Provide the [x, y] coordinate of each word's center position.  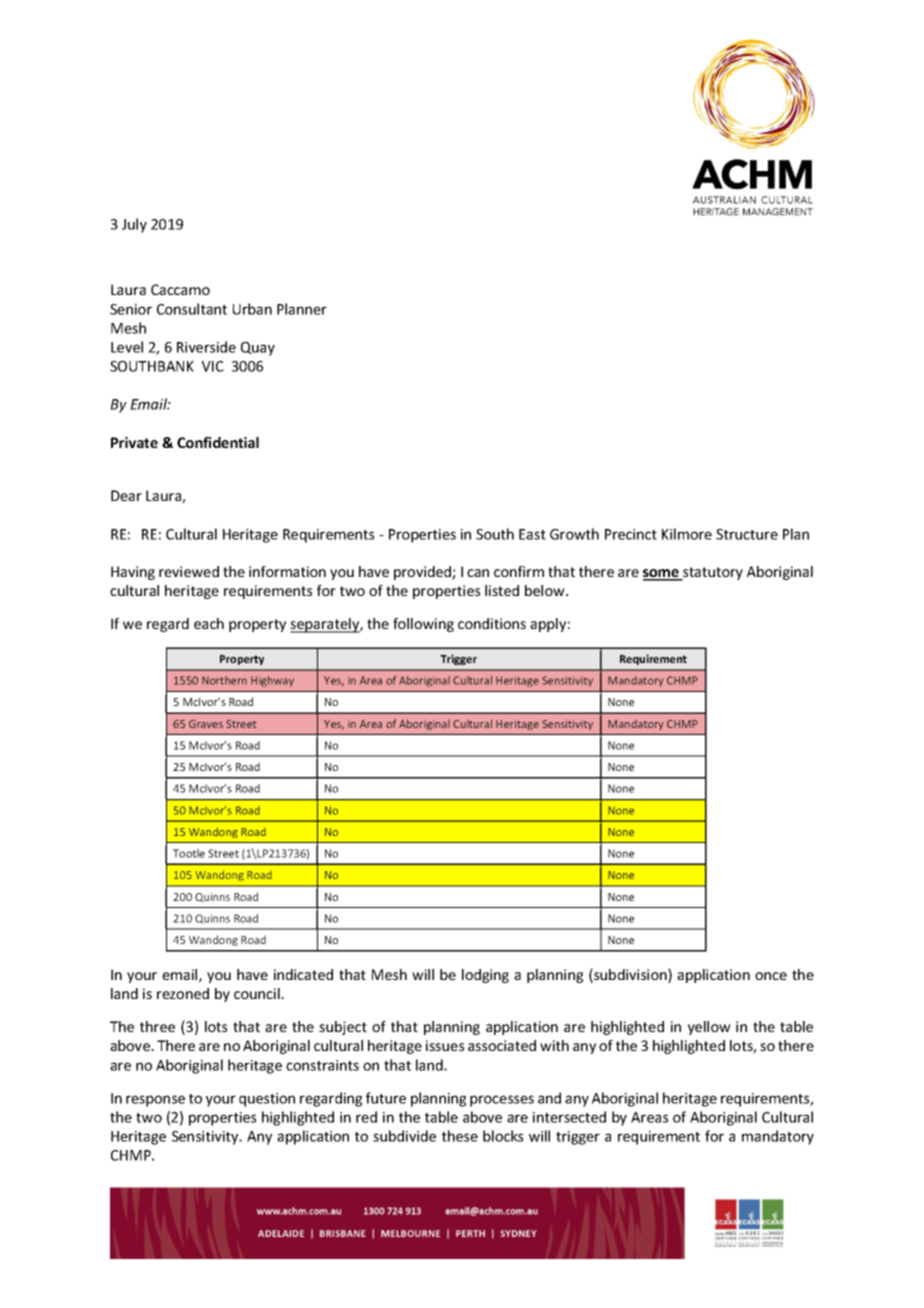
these [460, 1136]
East [532, 534]
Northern [224, 680]
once [771, 976]
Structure [747, 534]
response [155, 1101]
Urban [252, 309]
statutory [712, 574]
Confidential [218, 442]
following [423, 625]
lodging [485, 976]
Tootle [189, 853]
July [134, 225]
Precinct [631, 534]
